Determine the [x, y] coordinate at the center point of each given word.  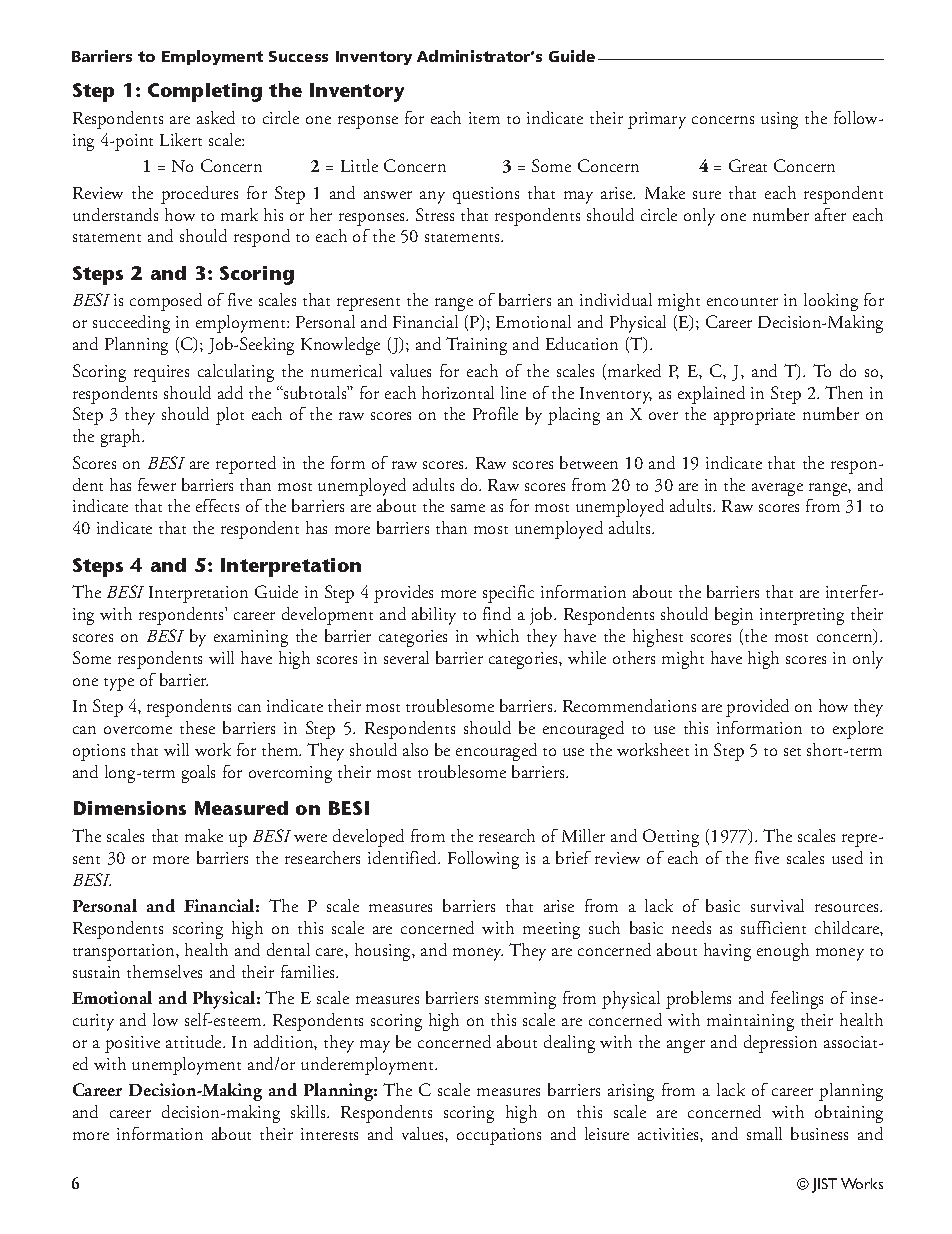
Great [748, 165]
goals [198, 774]
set [792, 752]
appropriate [754, 416]
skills [309, 1111]
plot [230, 416]
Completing [205, 92]
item [484, 118]
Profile [495, 413]
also [415, 749]
